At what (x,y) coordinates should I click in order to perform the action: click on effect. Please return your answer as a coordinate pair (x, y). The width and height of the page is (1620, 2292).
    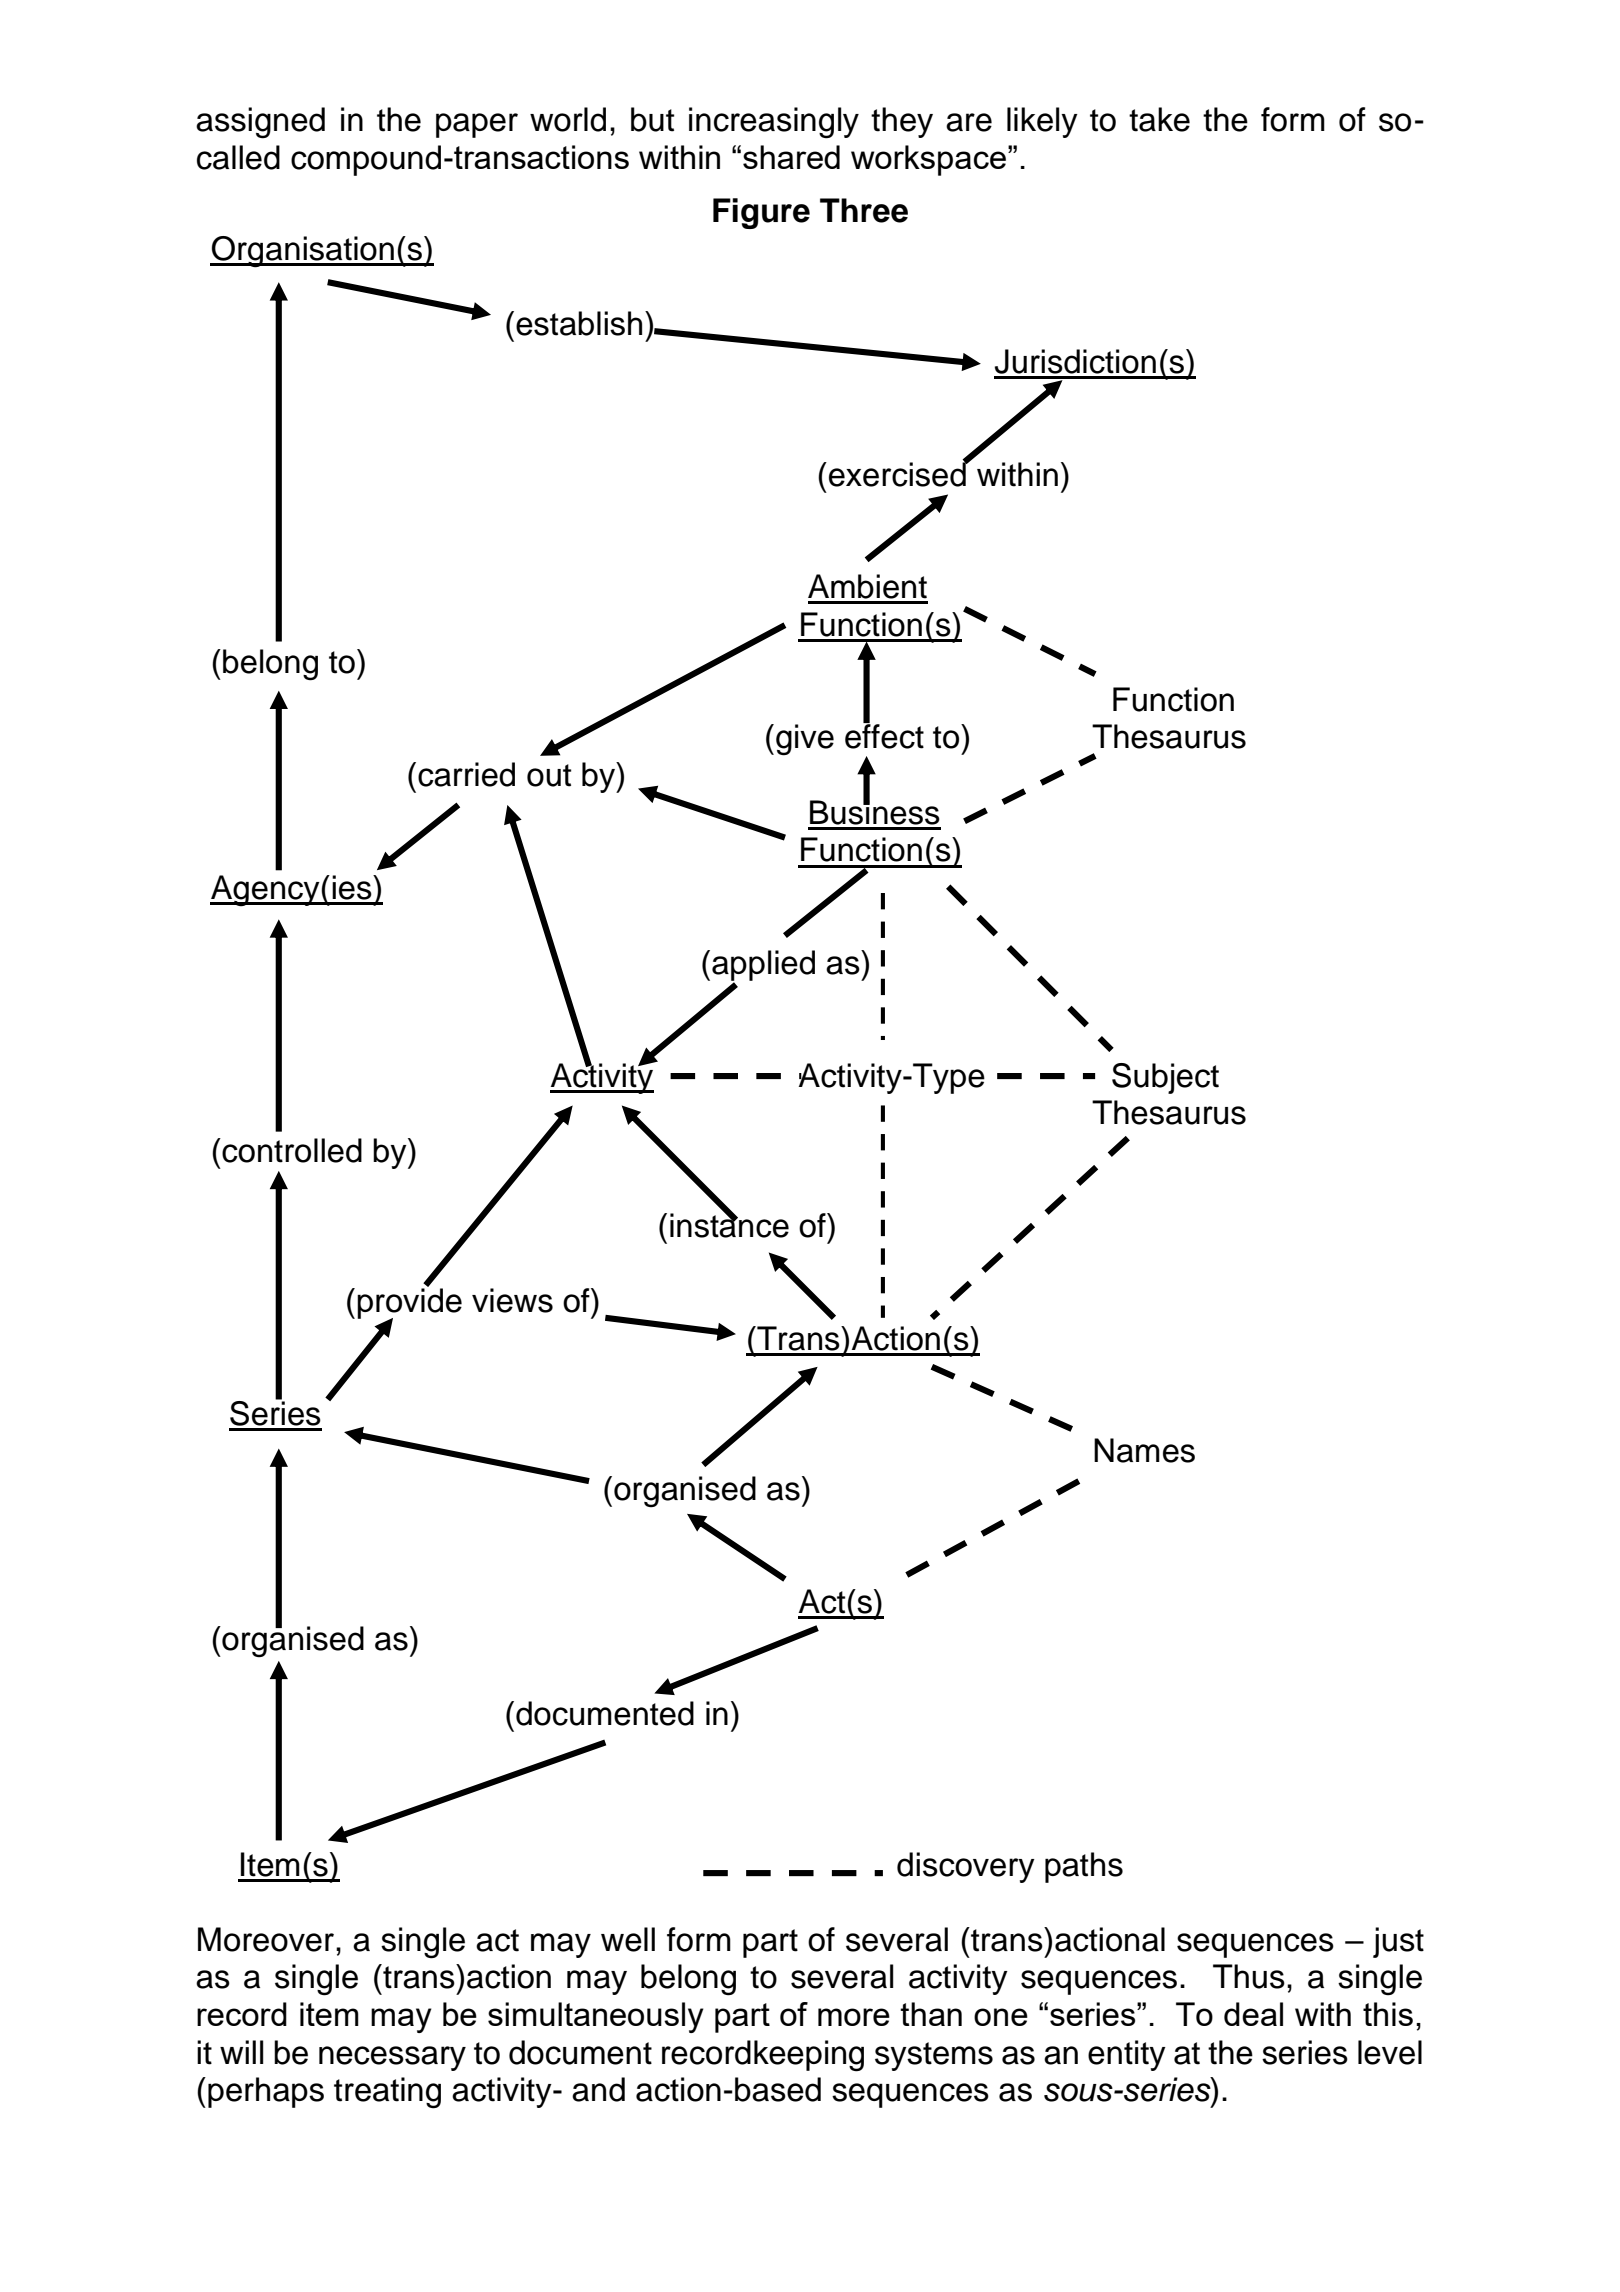
    Looking at the image, I should click on (884, 735).
